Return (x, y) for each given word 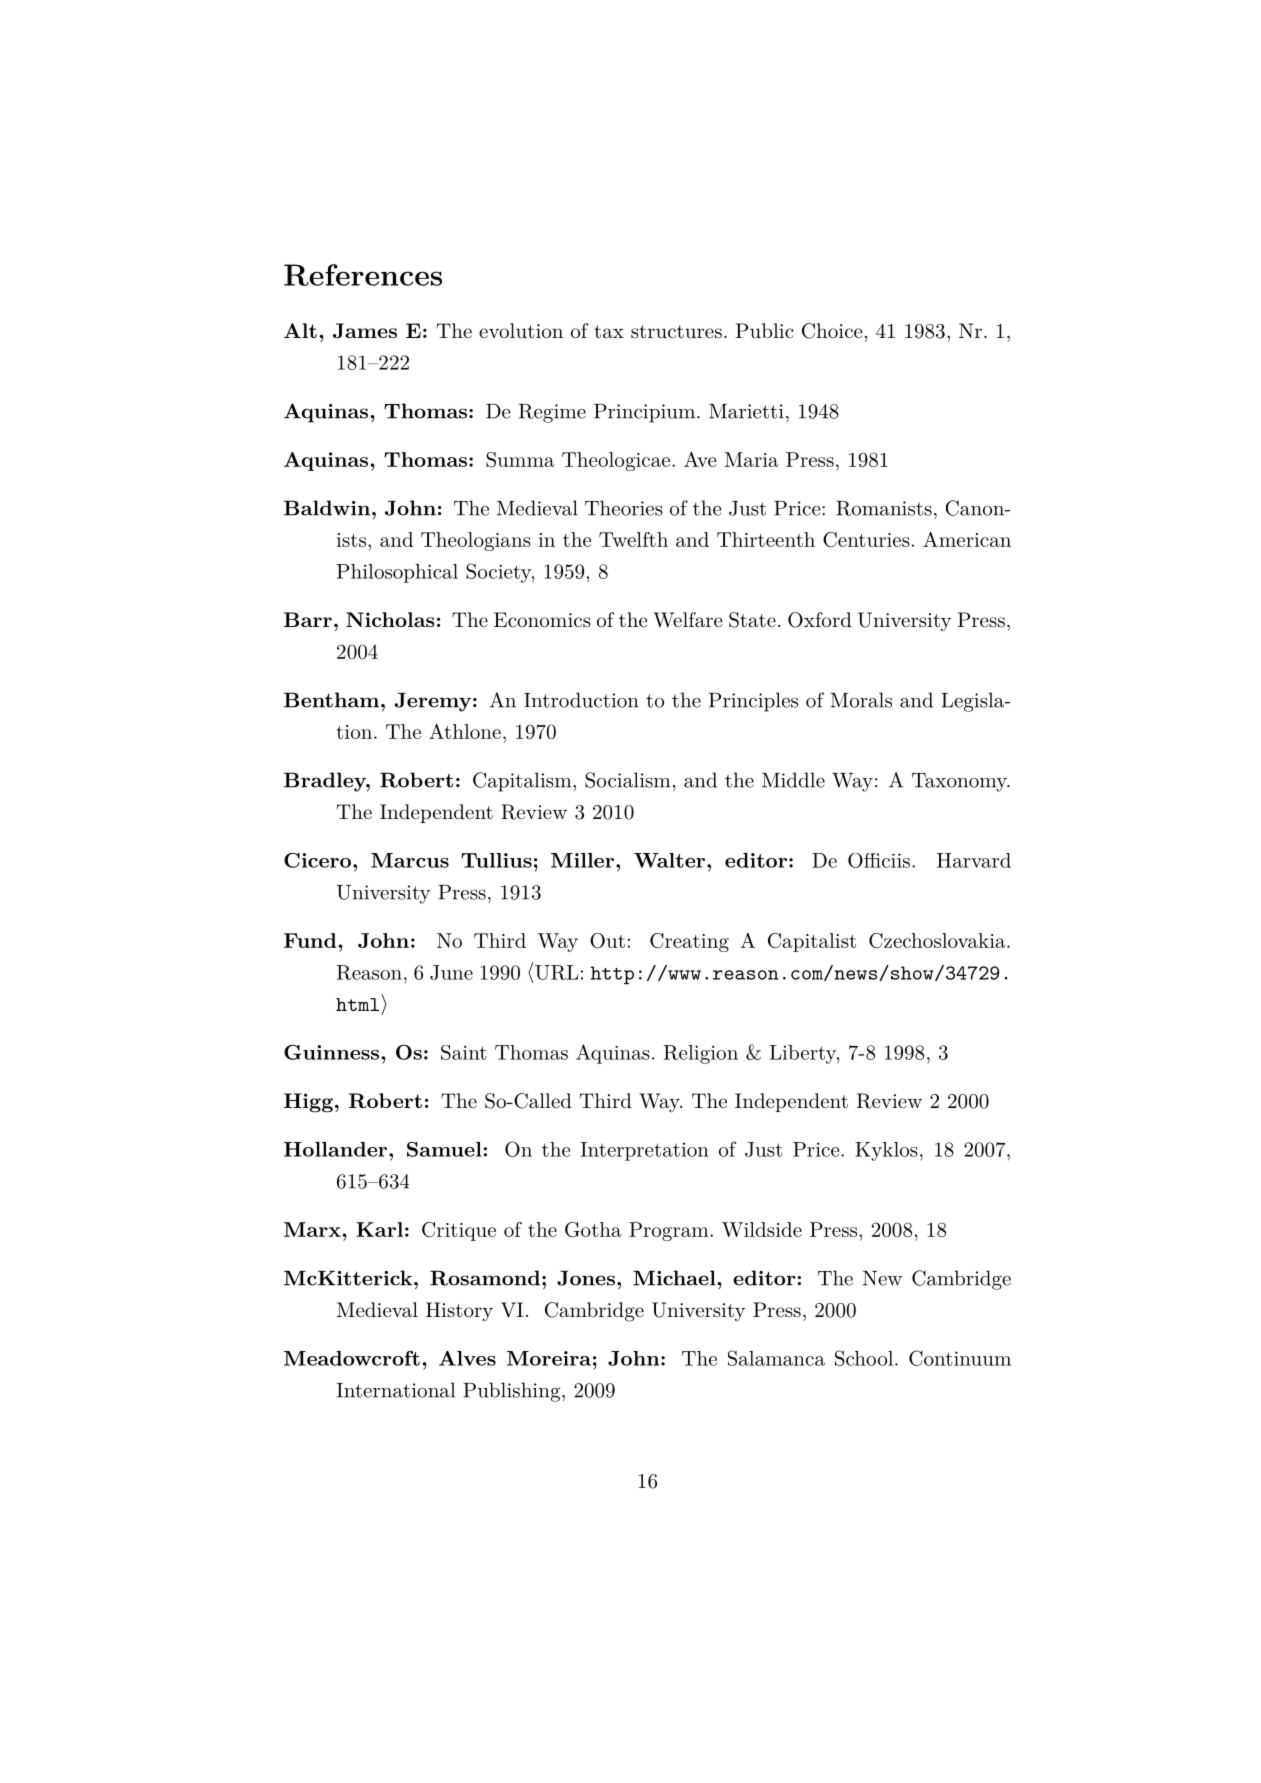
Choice (832, 331)
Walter (669, 860)
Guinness (331, 1052)
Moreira (549, 1358)
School (864, 1358)
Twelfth (633, 539)
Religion (701, 1054)
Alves (467, 1358)
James (365, 330)
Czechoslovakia (937, 940)
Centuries (866, 539)
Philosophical (397, 573)
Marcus (410, 860)
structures (676, 332)
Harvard (974, 860)
